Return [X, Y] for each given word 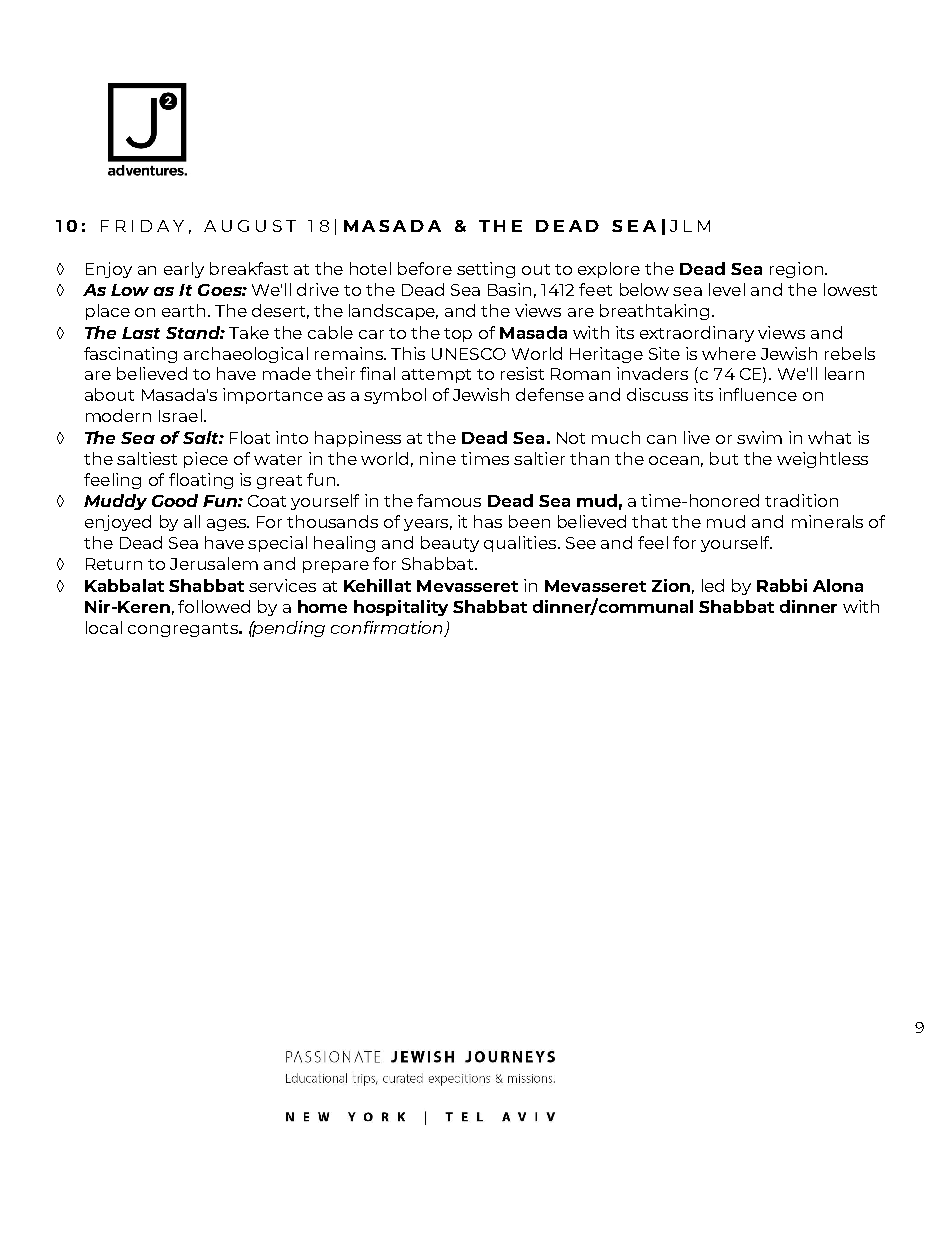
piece [206, 460]
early [184, 270]
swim [759, 437]
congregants [184, 630]
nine [438, 458]
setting [486, 270]
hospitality [401, 608]
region [796, 270]
